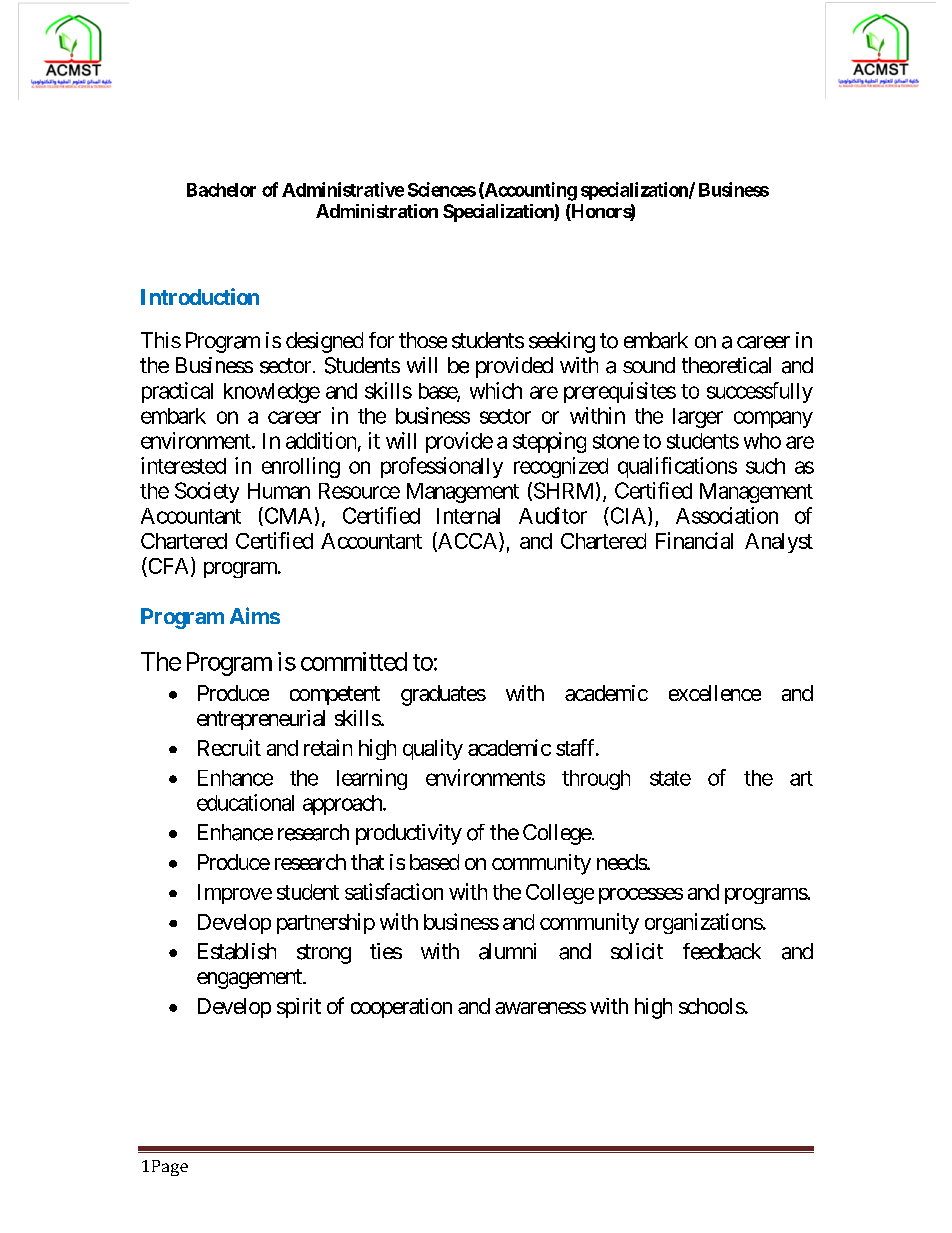 This screenshot has height=1233, width=952. What do you see at coordinates (279, 491) in the screenshot?
I see `Human` at bounding box center [279, 491].
